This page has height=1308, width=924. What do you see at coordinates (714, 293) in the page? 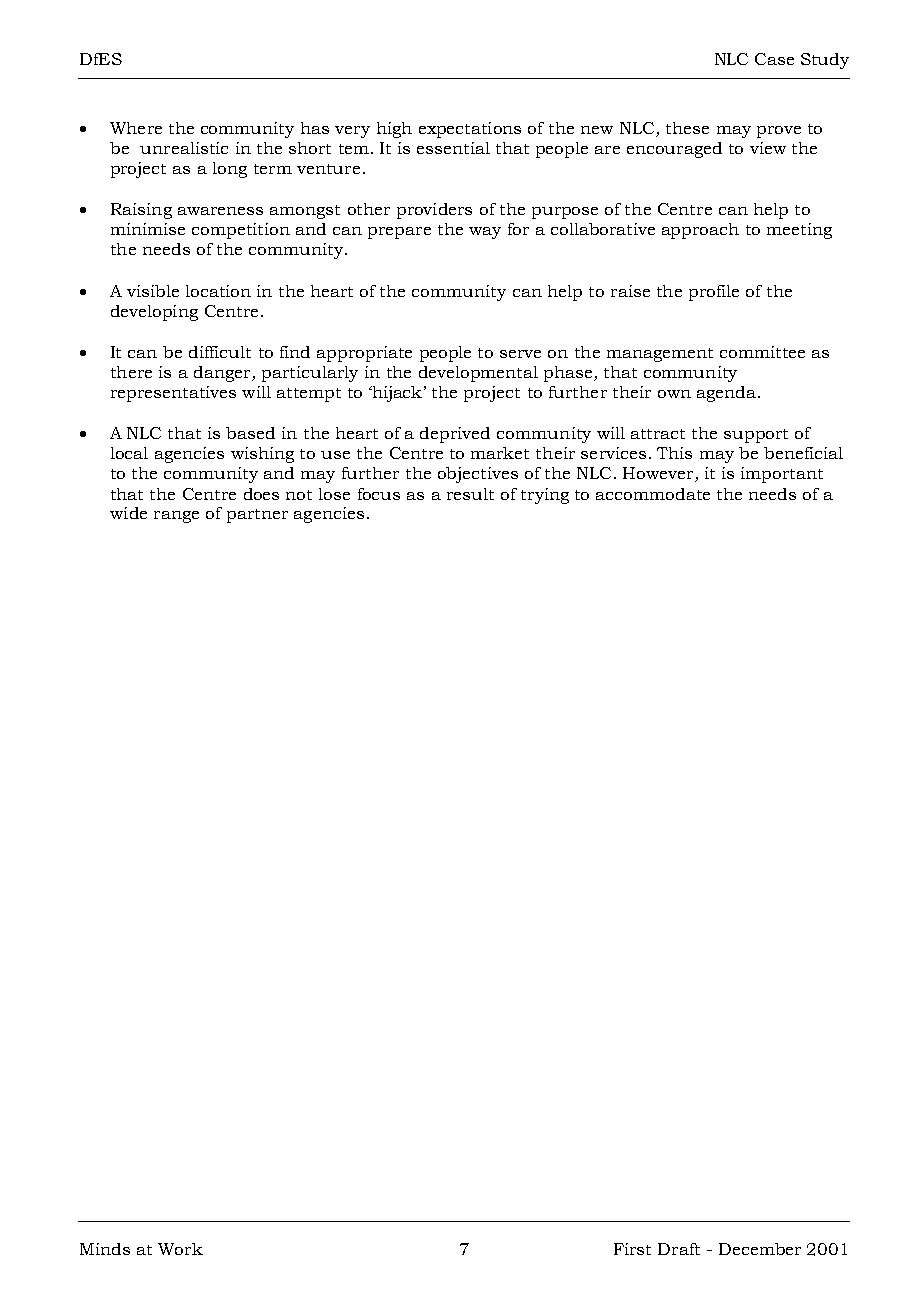
I see `profile` at bounding box center [714, 293].
